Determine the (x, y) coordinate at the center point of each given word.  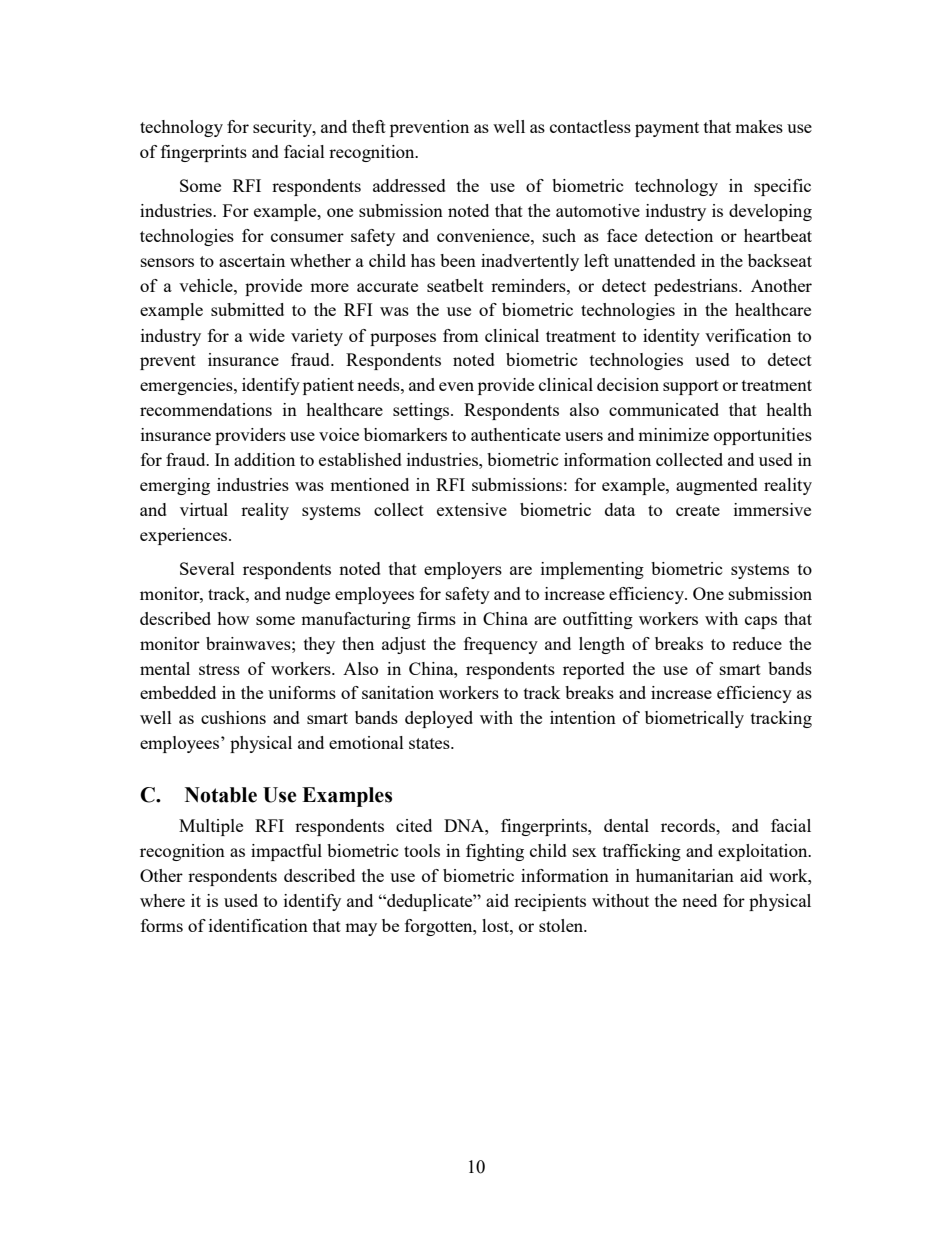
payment (667, 129)
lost (496, 925)
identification (258, 925)
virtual (204, 509)
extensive (472, 509)
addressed (409, 185)
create (698, 510)
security (283, 128)
